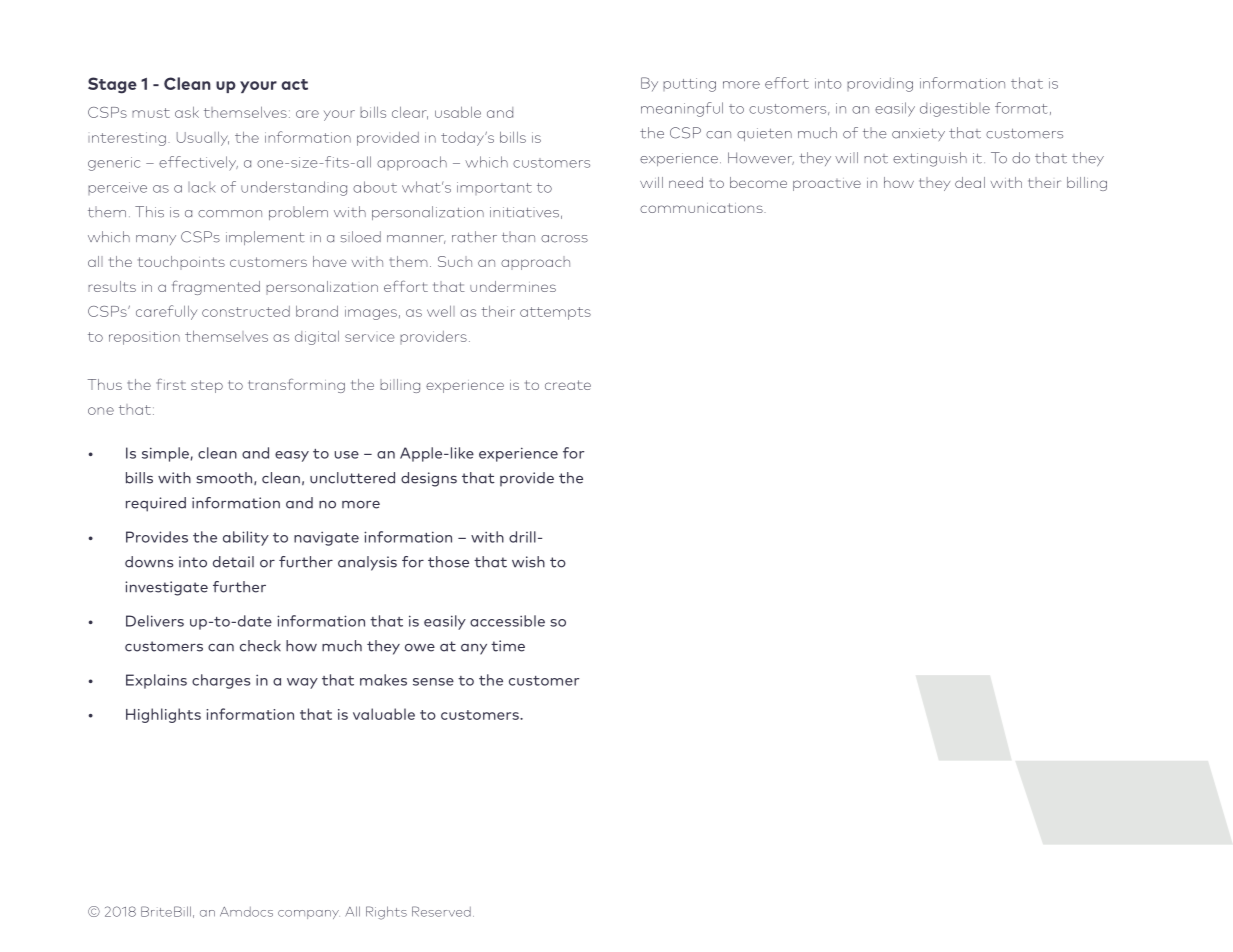  Describe the element at coordinates (386, 913) in the image. I see `Rights` at that location.
